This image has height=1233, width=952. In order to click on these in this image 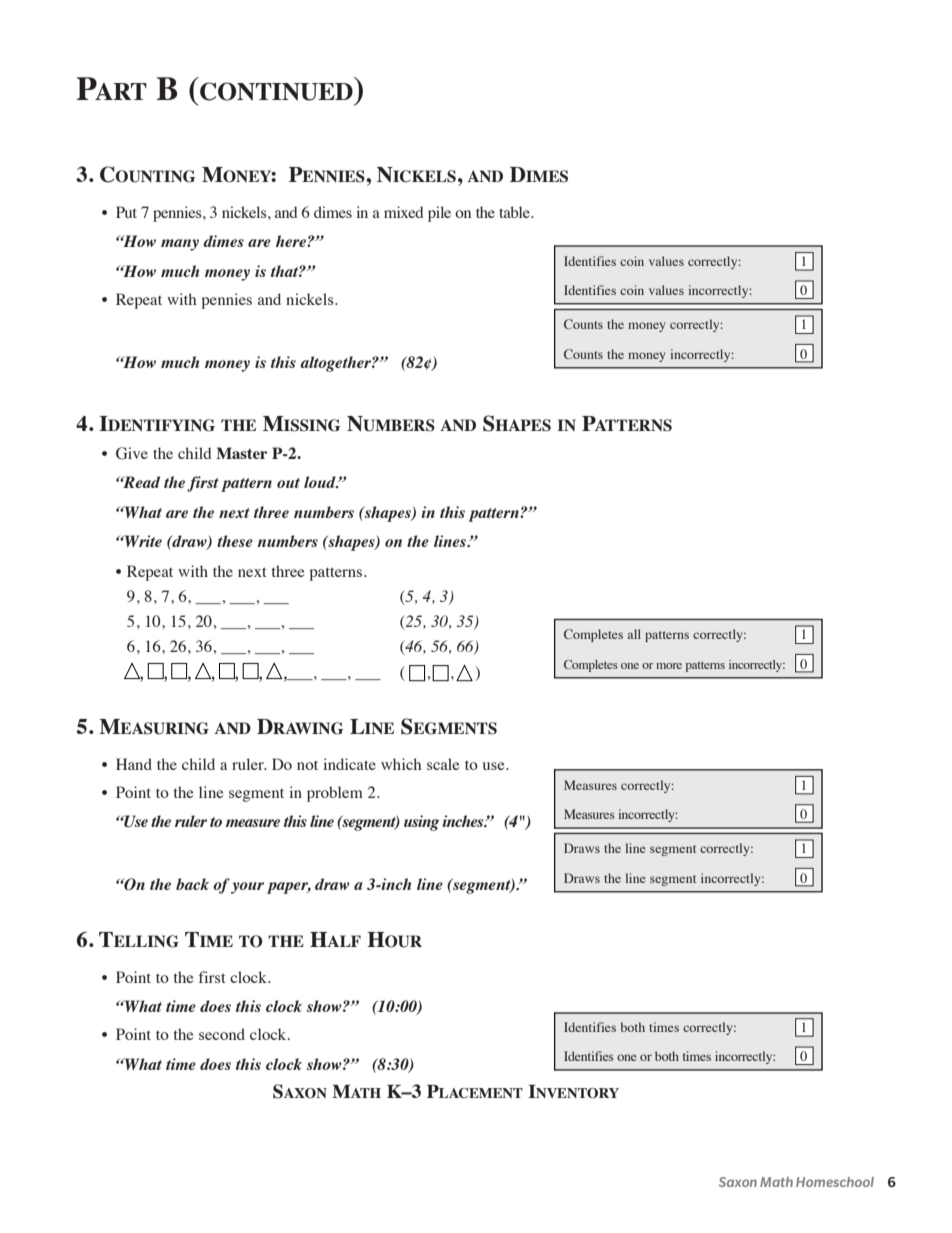, I will do `click(235, 541)`.
